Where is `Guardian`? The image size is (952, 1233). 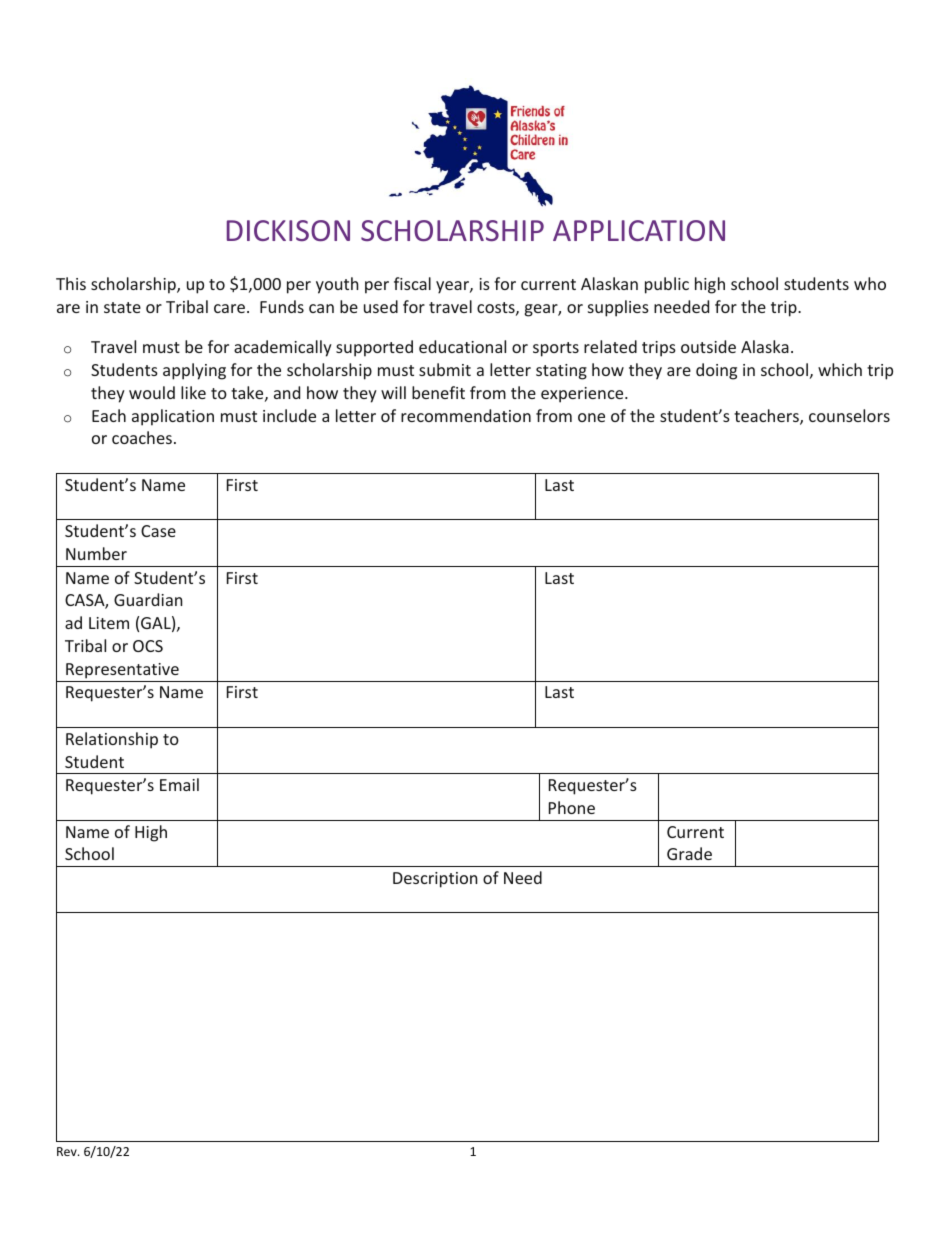 Guardian is located at coordinates (148, 599).
